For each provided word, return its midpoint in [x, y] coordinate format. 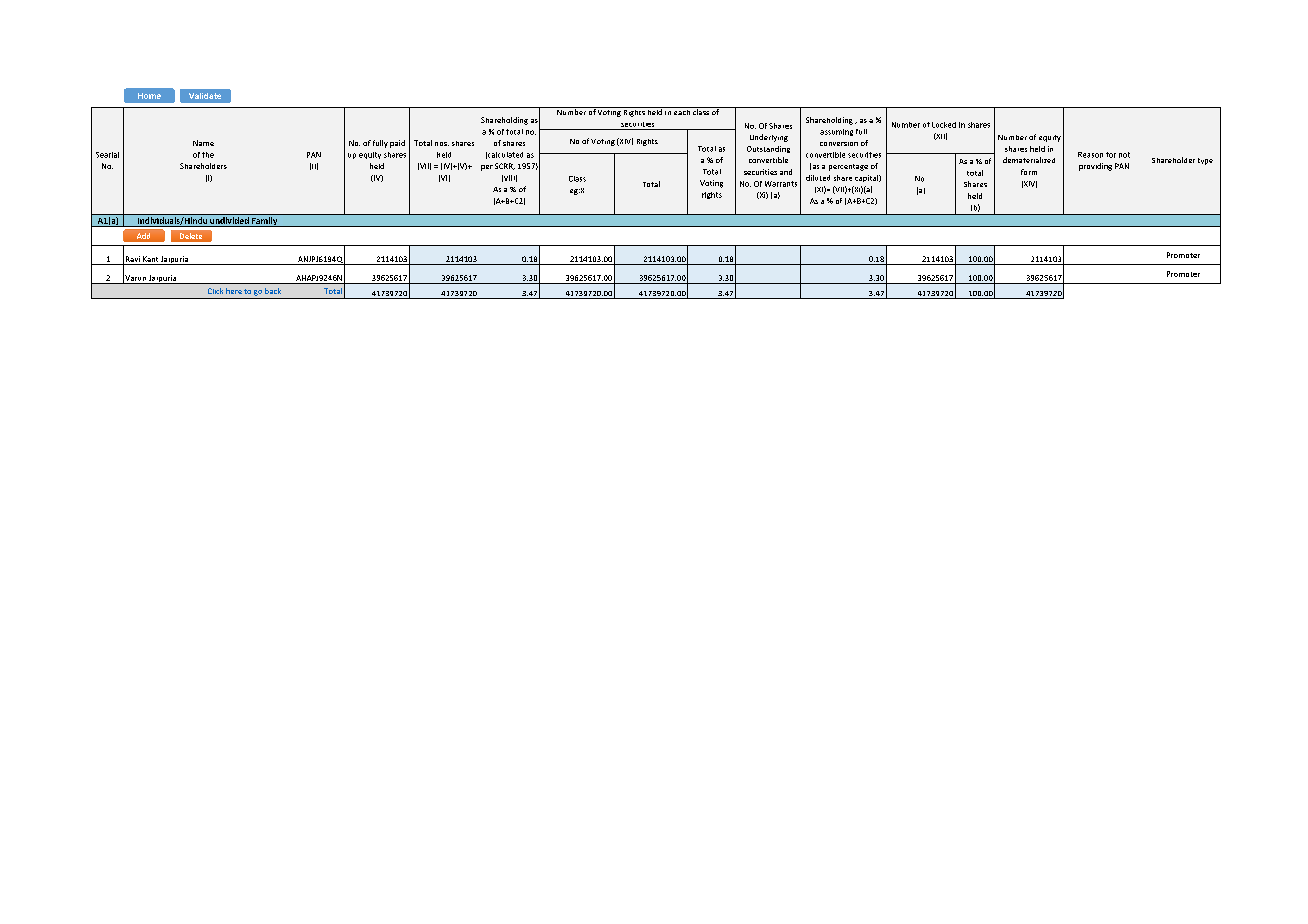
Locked [944, 125]
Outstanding [768, 149]
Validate [205, 96]
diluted [818, 178]
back [273, 291]
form [1029, 172]
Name [203, 143]
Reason [1090, 155]
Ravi [133, 260]
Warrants [781, 184]
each [682, 111]
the [208, 155]
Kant [150, 260]
